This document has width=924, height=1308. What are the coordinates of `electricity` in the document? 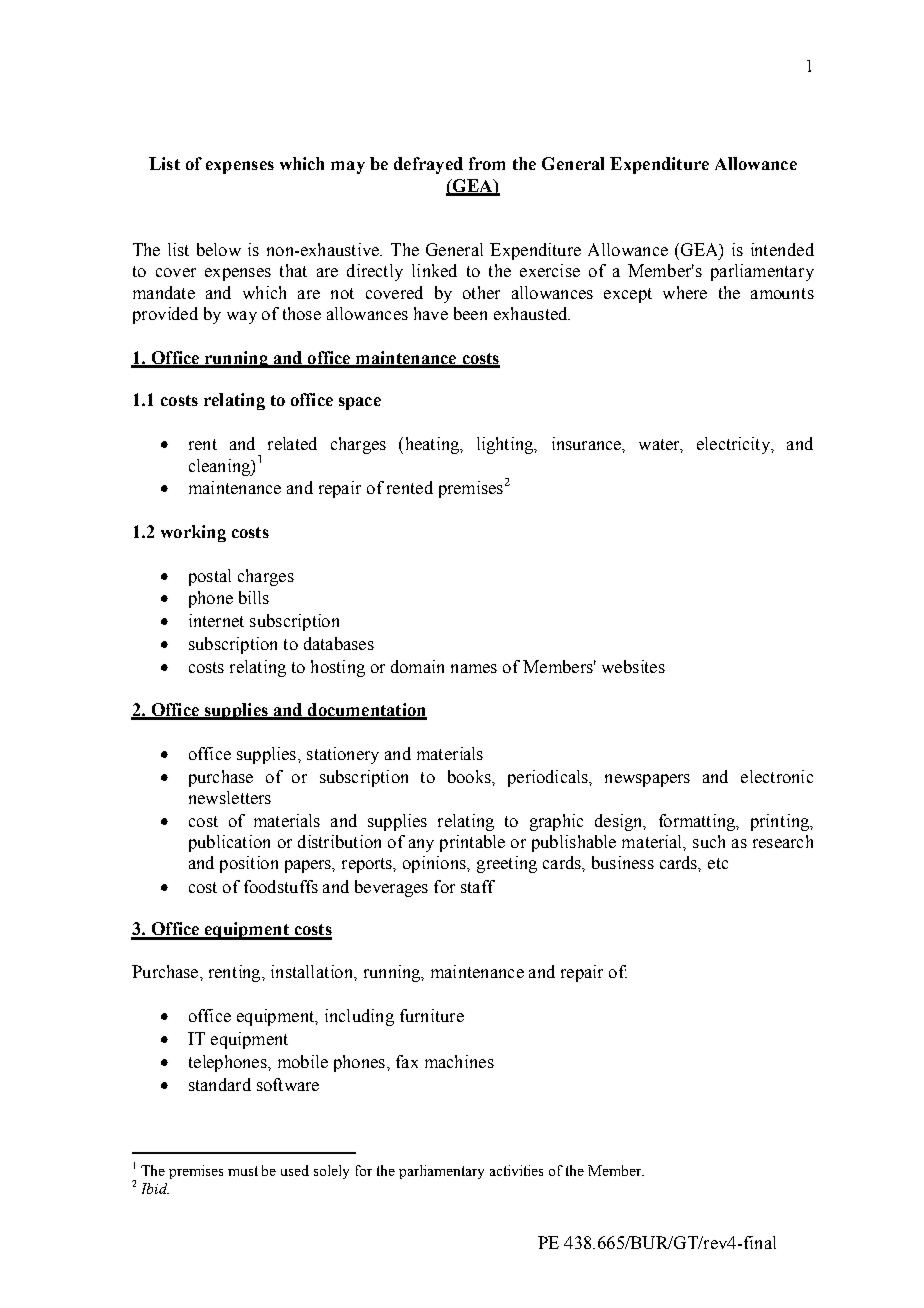 It's located at (735, 445).
